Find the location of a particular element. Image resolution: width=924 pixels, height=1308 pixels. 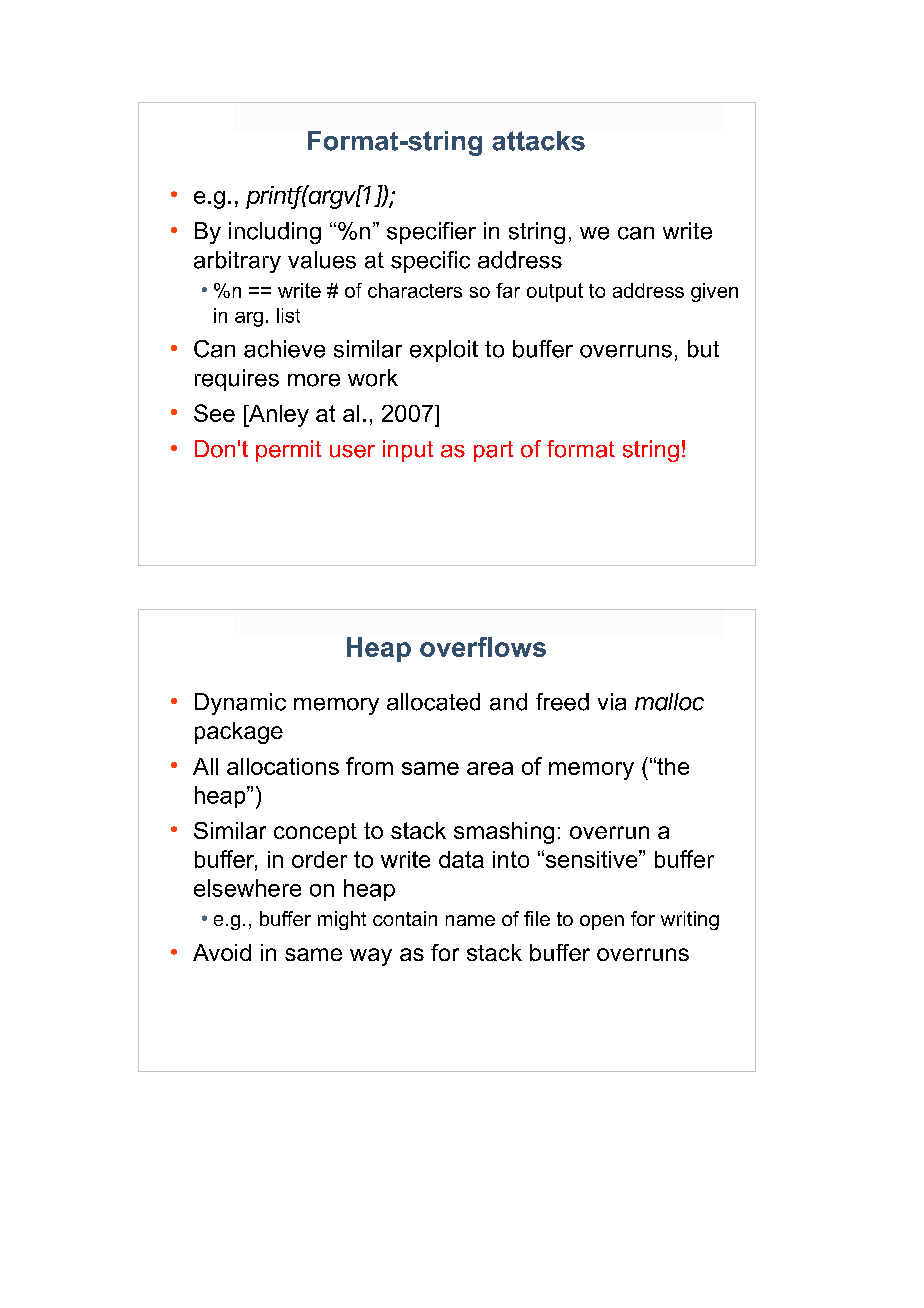

malloc is located at coordinates (669, 702).
